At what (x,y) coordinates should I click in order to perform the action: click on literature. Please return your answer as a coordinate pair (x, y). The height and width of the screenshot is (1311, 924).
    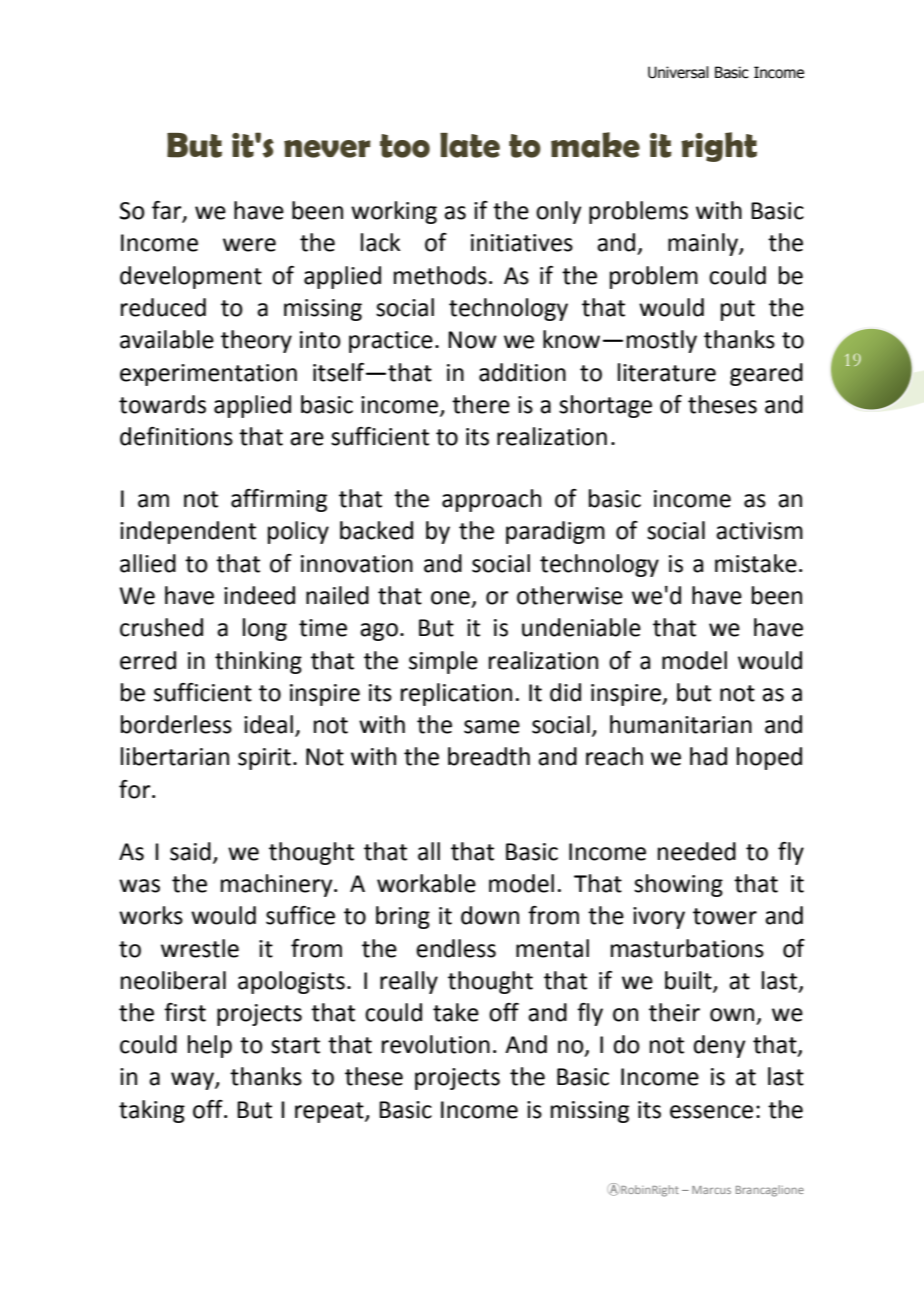
    Looking at the image, I should click on (667, 372).
